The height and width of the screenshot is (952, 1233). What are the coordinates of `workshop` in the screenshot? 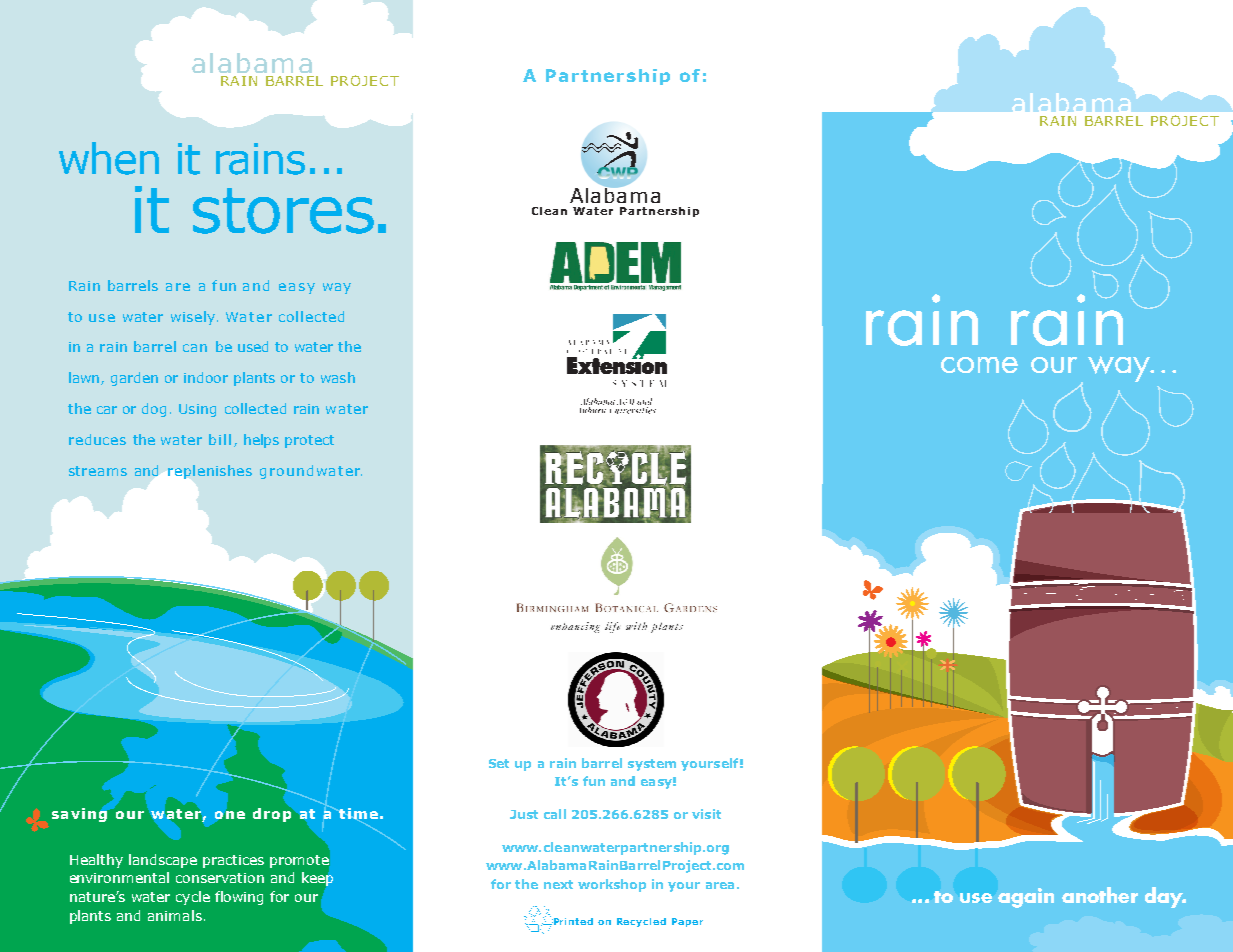 It's located at (612, 885).
